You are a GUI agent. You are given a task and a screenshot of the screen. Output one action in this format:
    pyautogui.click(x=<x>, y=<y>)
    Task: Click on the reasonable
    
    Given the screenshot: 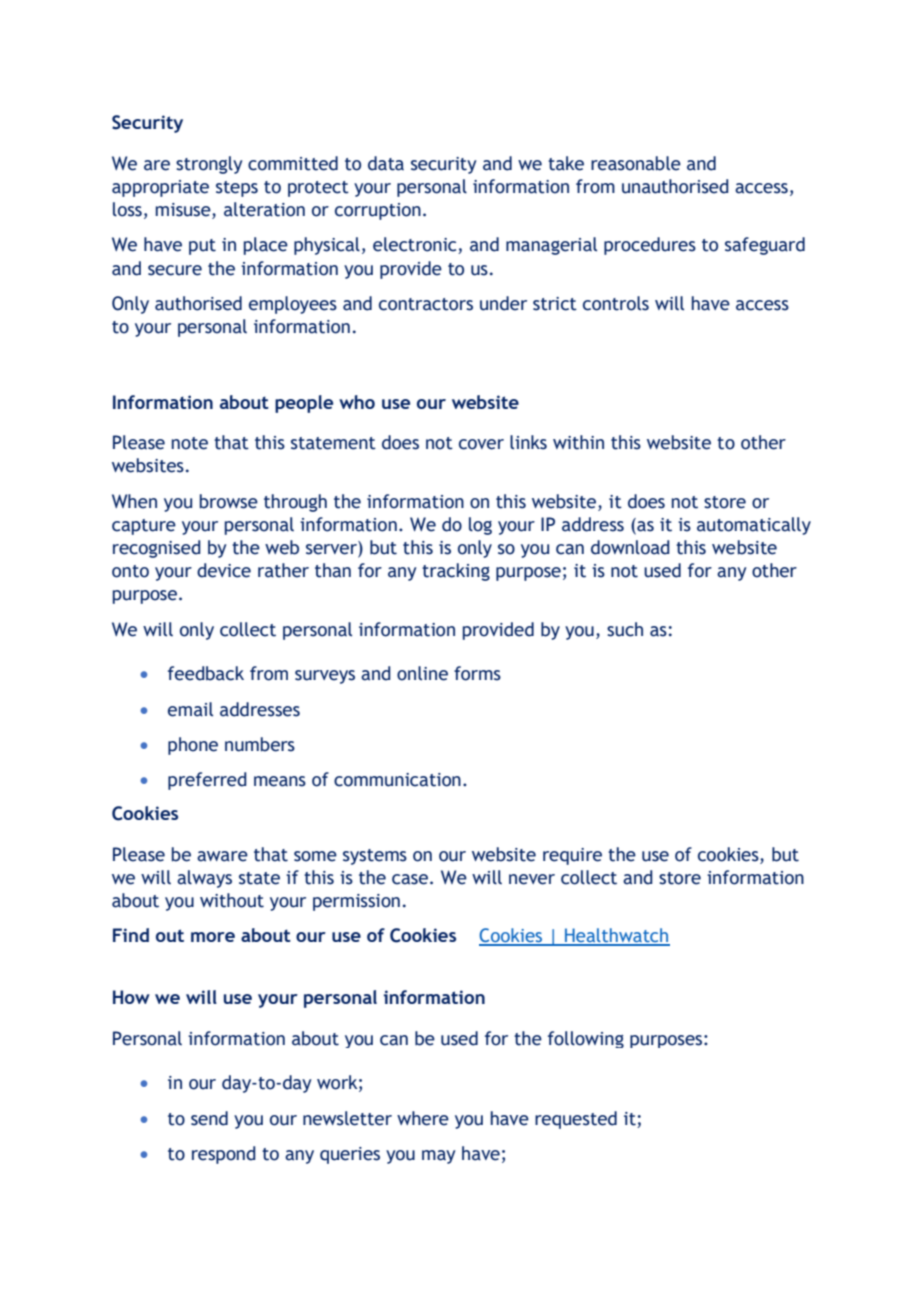 What is the action you would take?
    pyautogui.click(x=636, y=163)
